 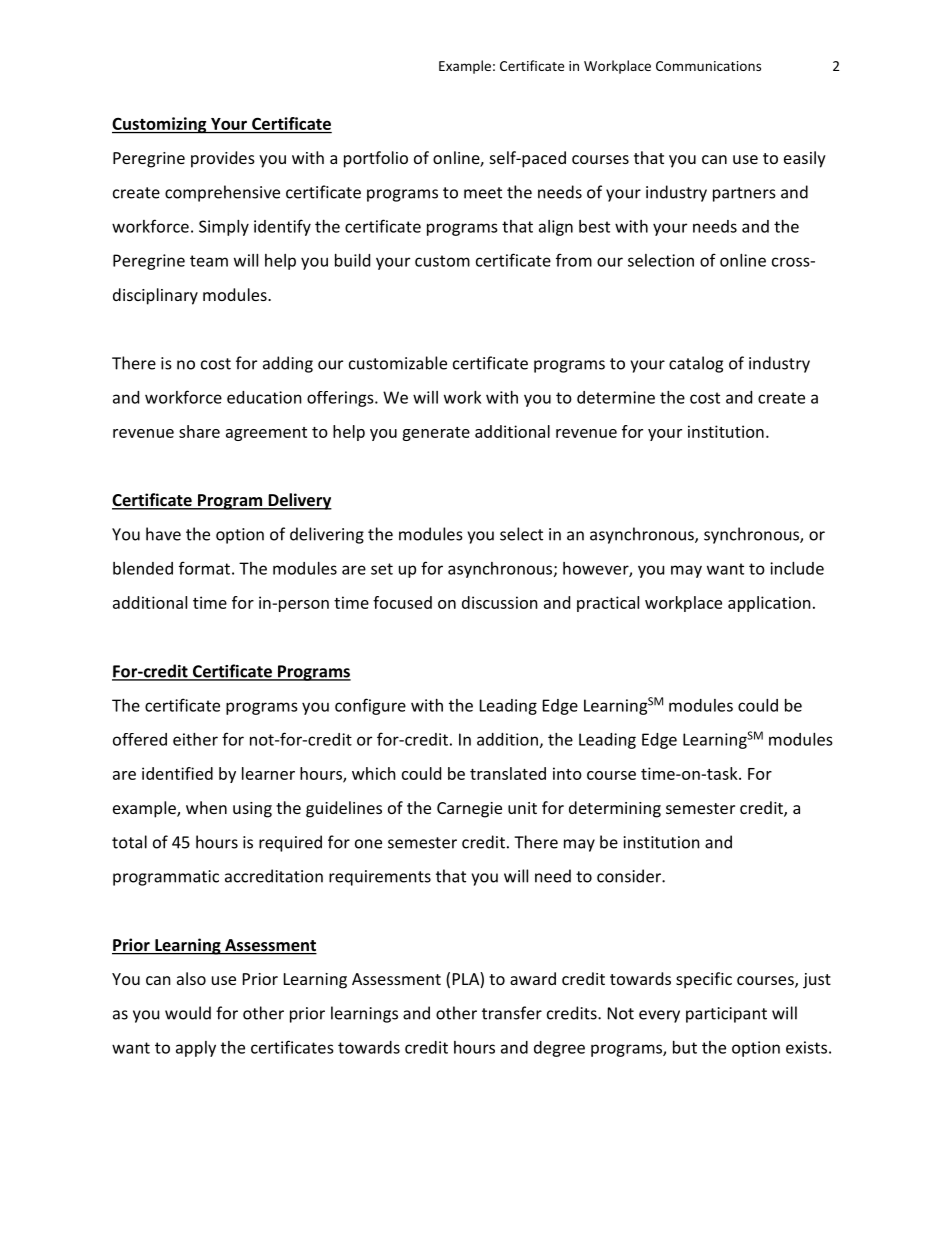 I want to click on translated, so click(x=508, y=773).
